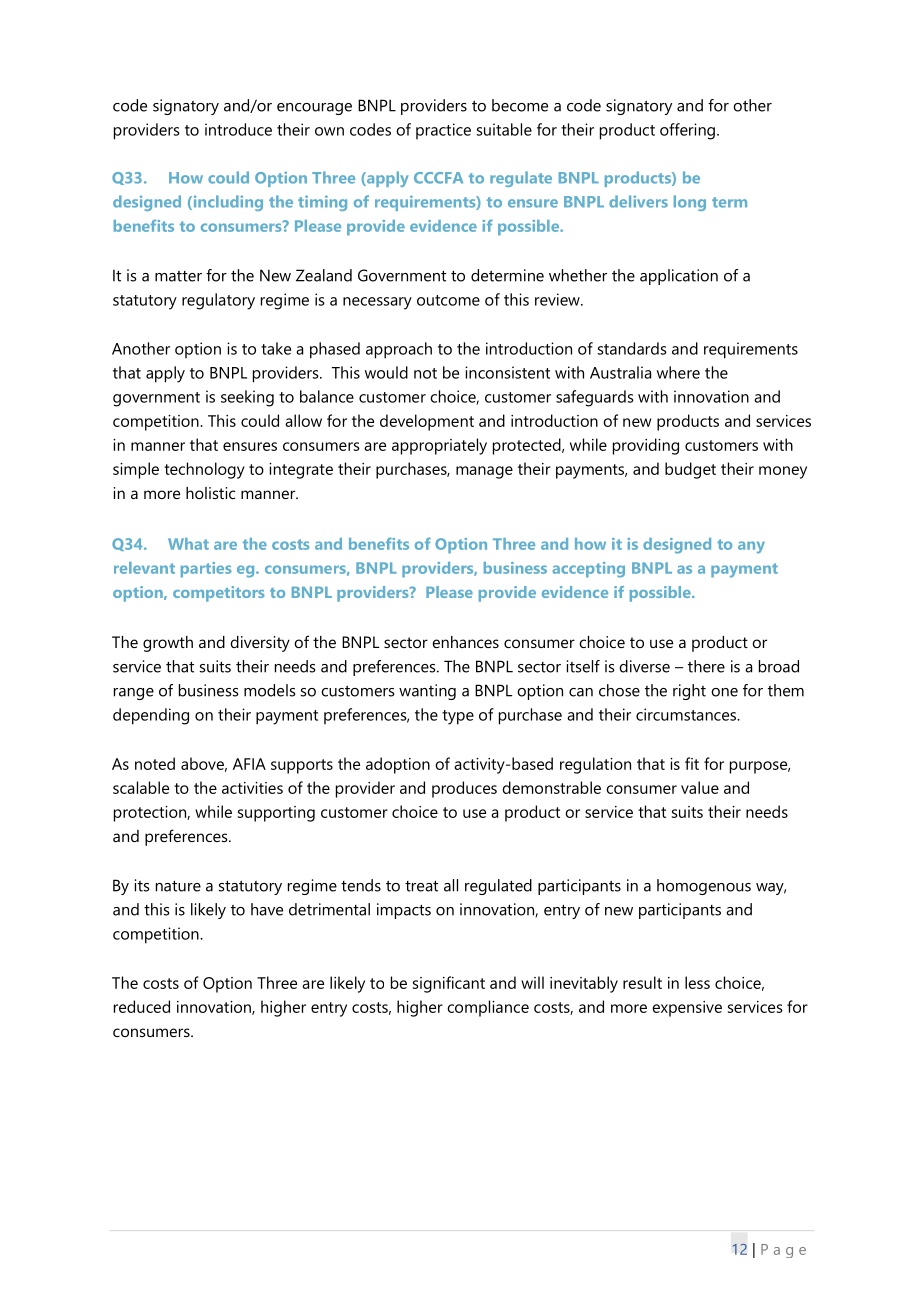 This image has height=1308, width=924. What do you see at coordinates (443, 131) in the image?
I see `practice` at bounding box center [443, 131].
